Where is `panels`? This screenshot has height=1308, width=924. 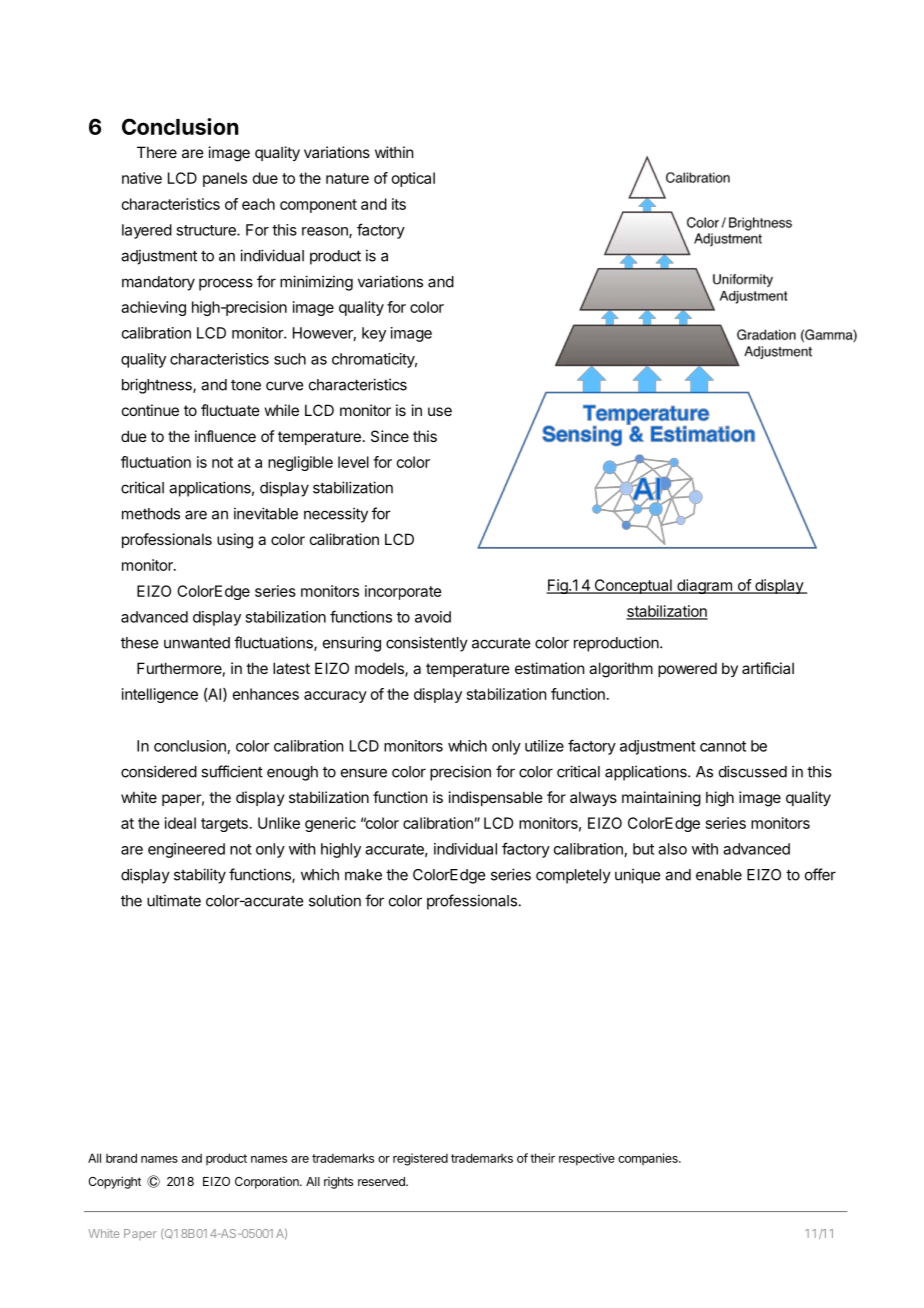
panels is located at coordinates (225, 179).
